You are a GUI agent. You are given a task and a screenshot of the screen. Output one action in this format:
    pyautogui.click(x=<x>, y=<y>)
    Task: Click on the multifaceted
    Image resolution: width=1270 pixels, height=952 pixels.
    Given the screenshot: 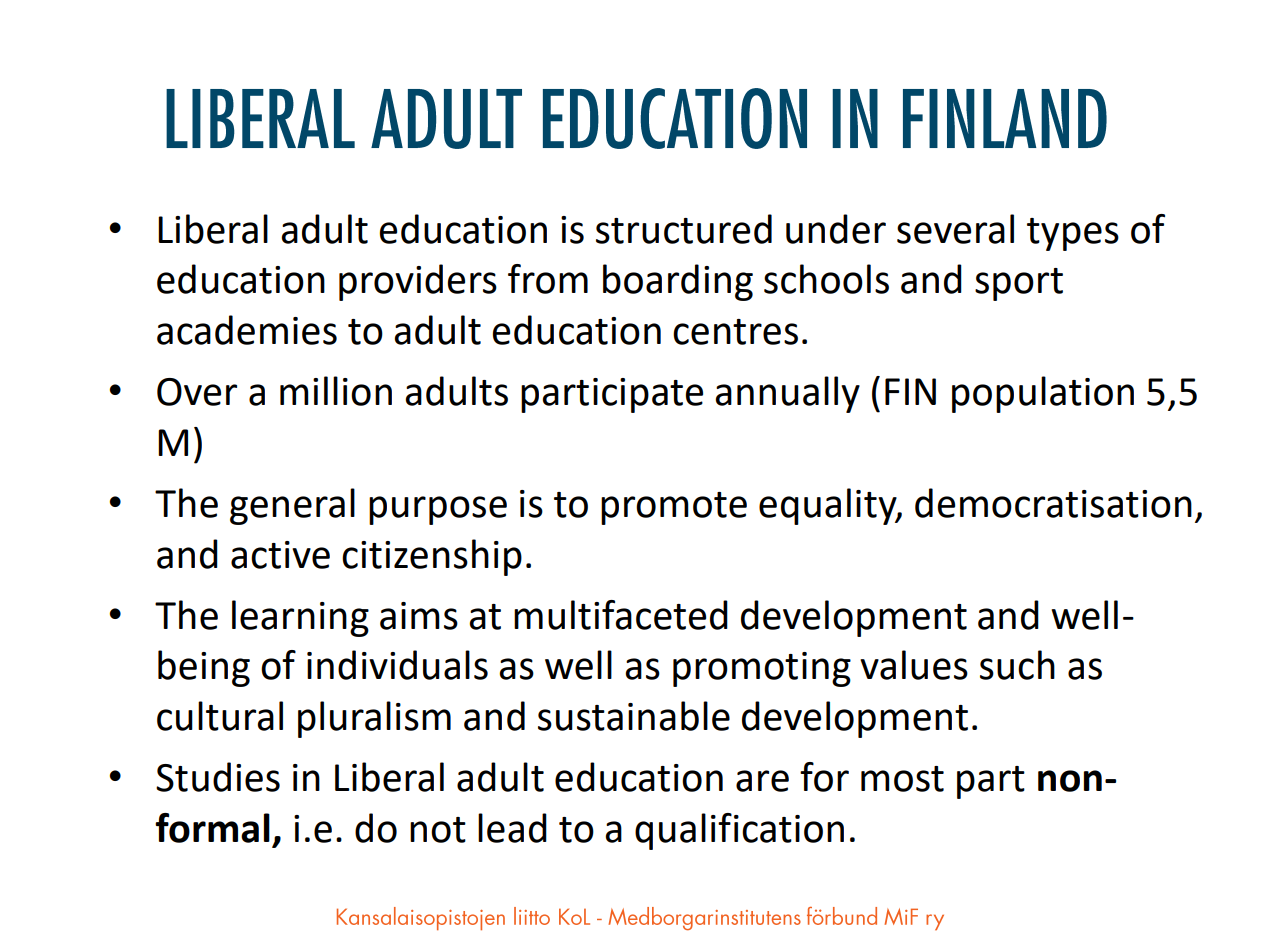 What is the action you would take?
    pyautogui.click(x=621, y=615)
